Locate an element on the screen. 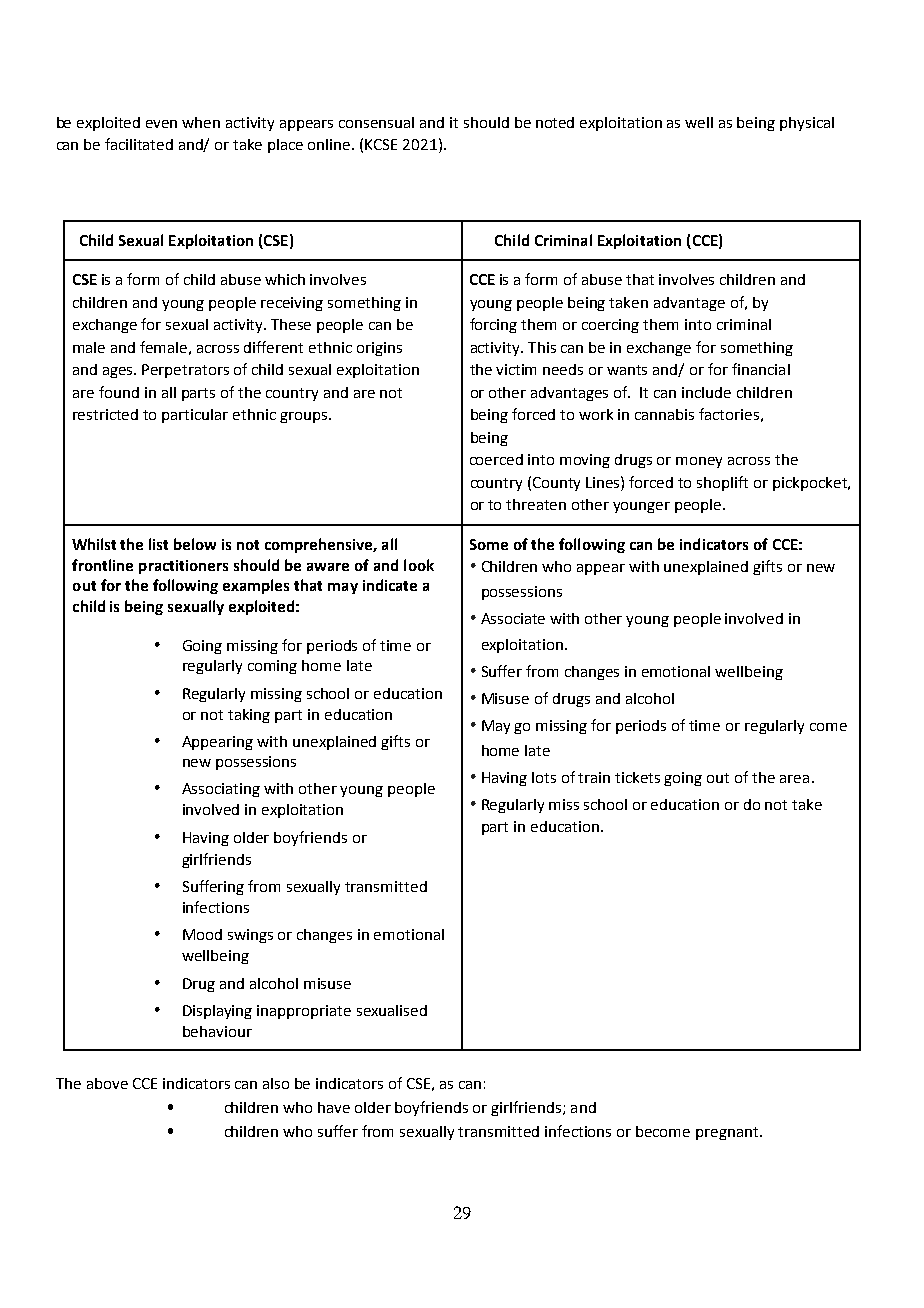 The height and width of the screenshot is (1308, 924). pregnant is located at coordinates (728, 1133).
